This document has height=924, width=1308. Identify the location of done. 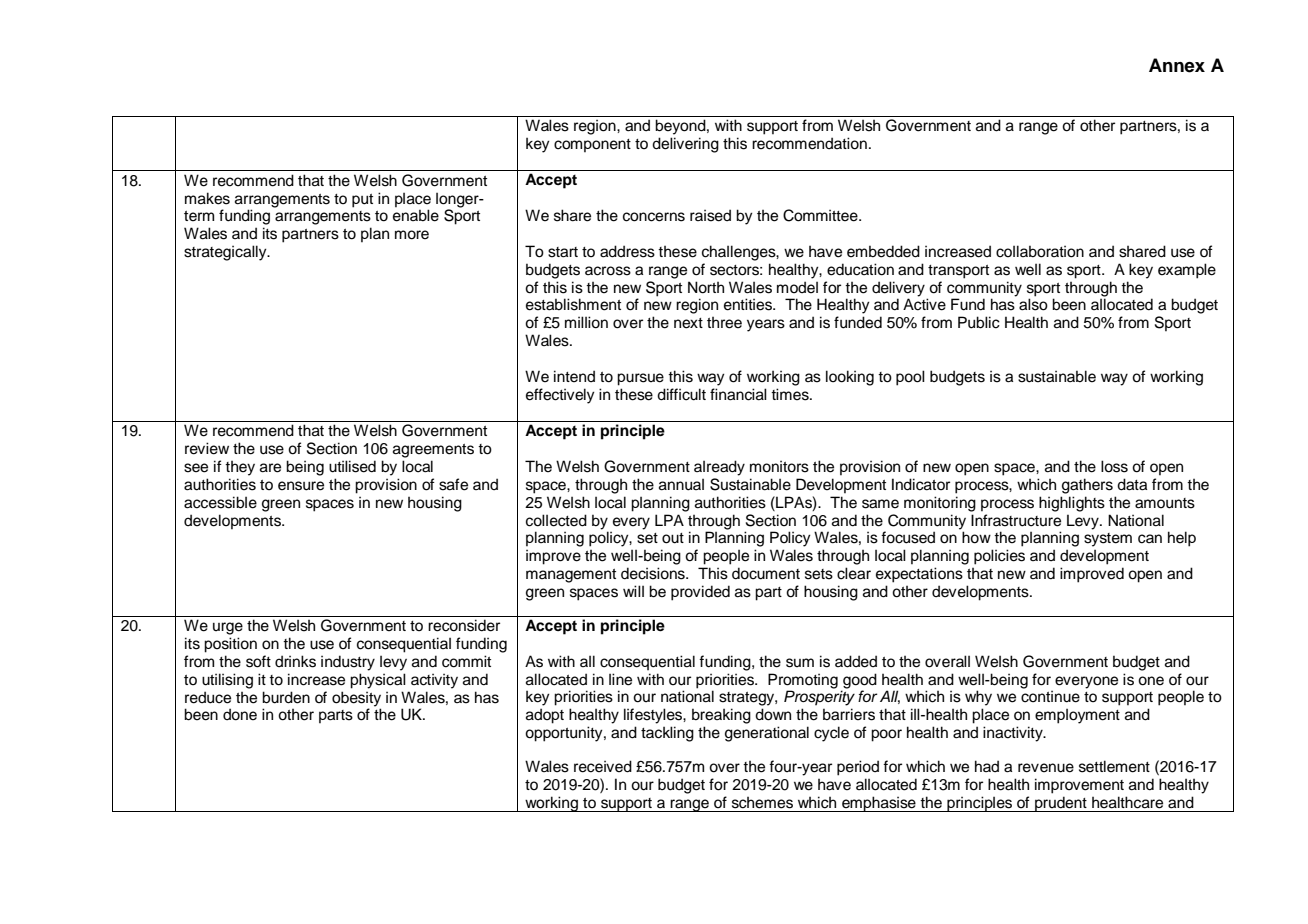
(240, 714).
